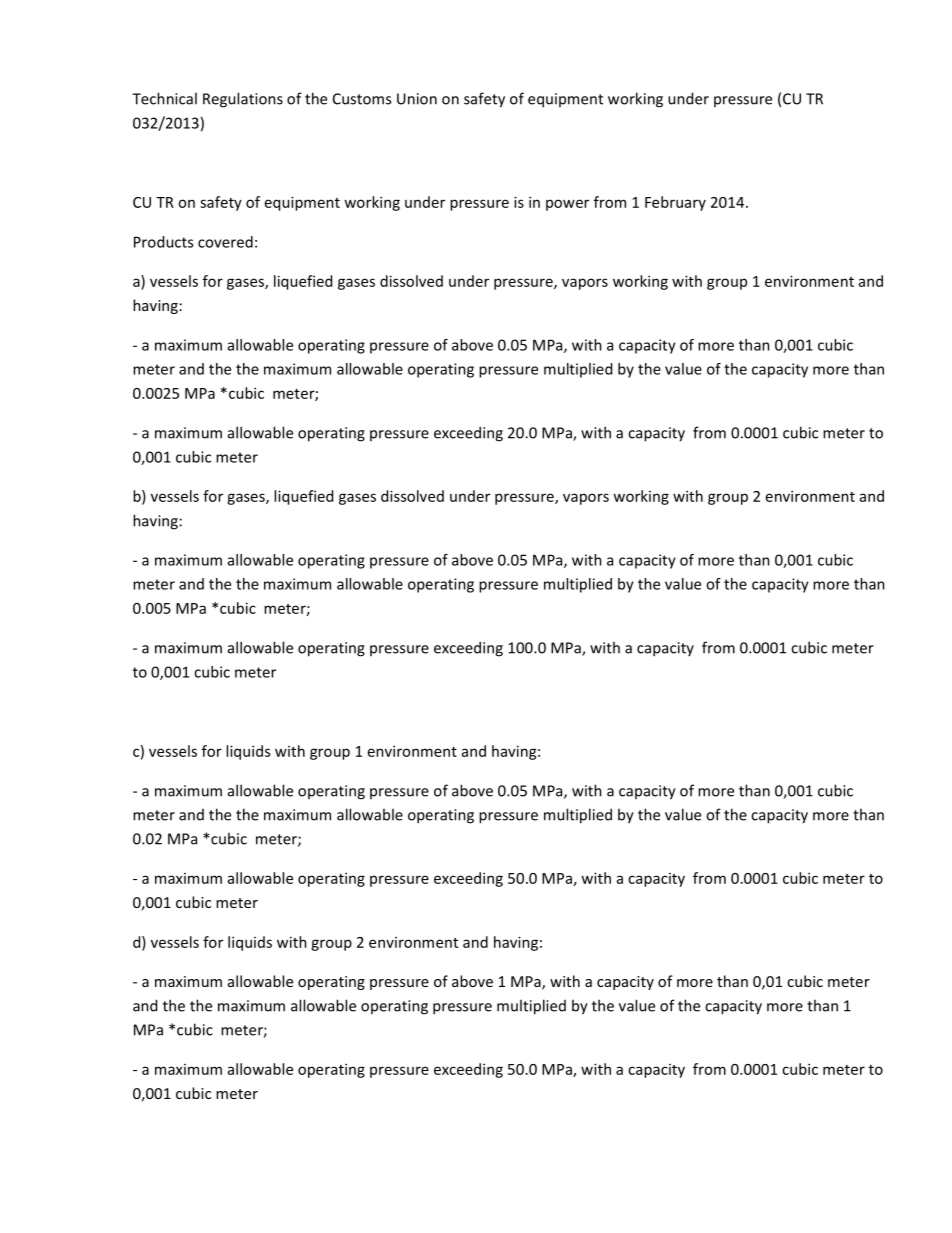 Image resolution: width=952 pixels, height=1233 pixels. Describe the element at coordinates (163, 242) in the screenshot. I see `Products` at that location.
